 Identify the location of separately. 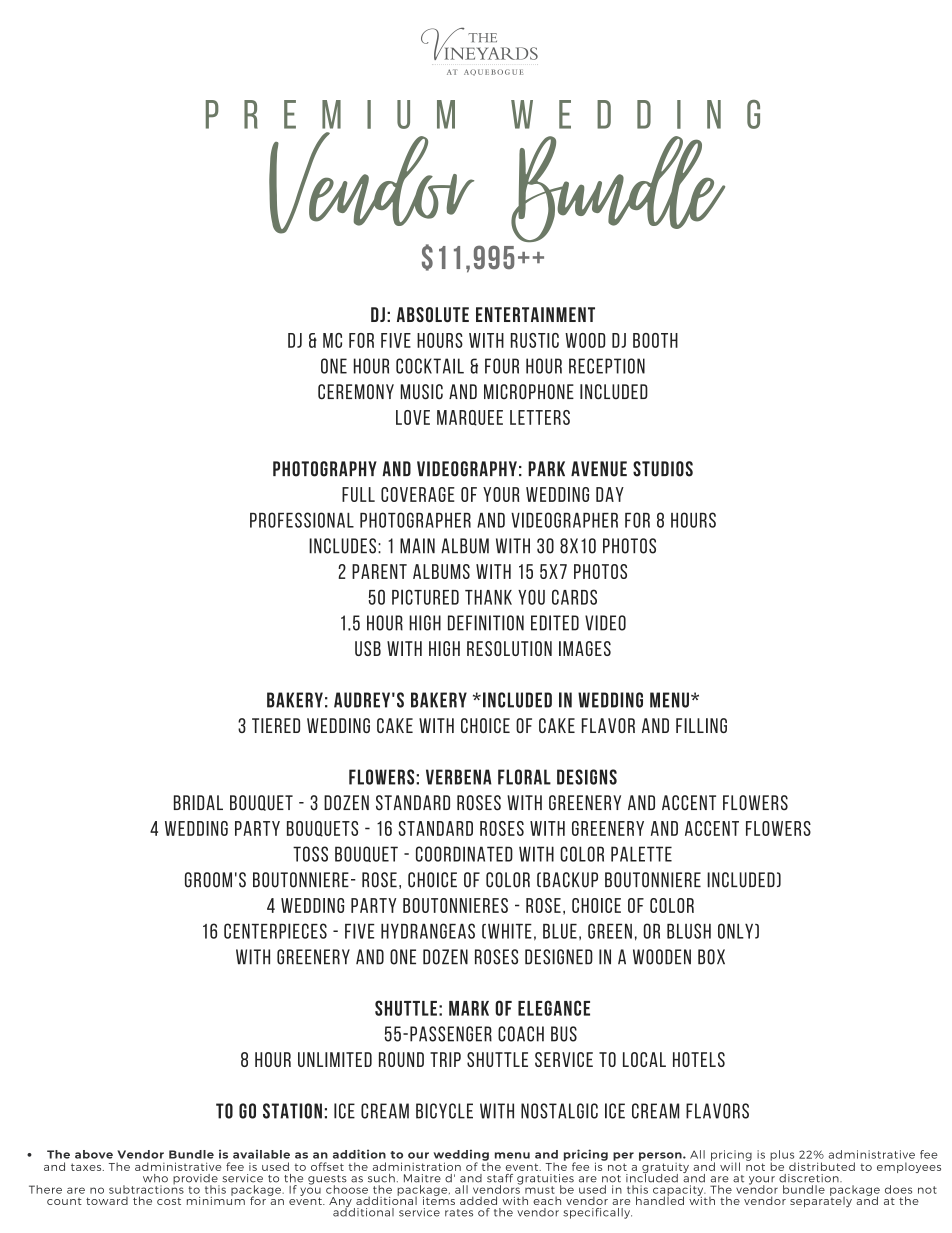
(821, 1201).
